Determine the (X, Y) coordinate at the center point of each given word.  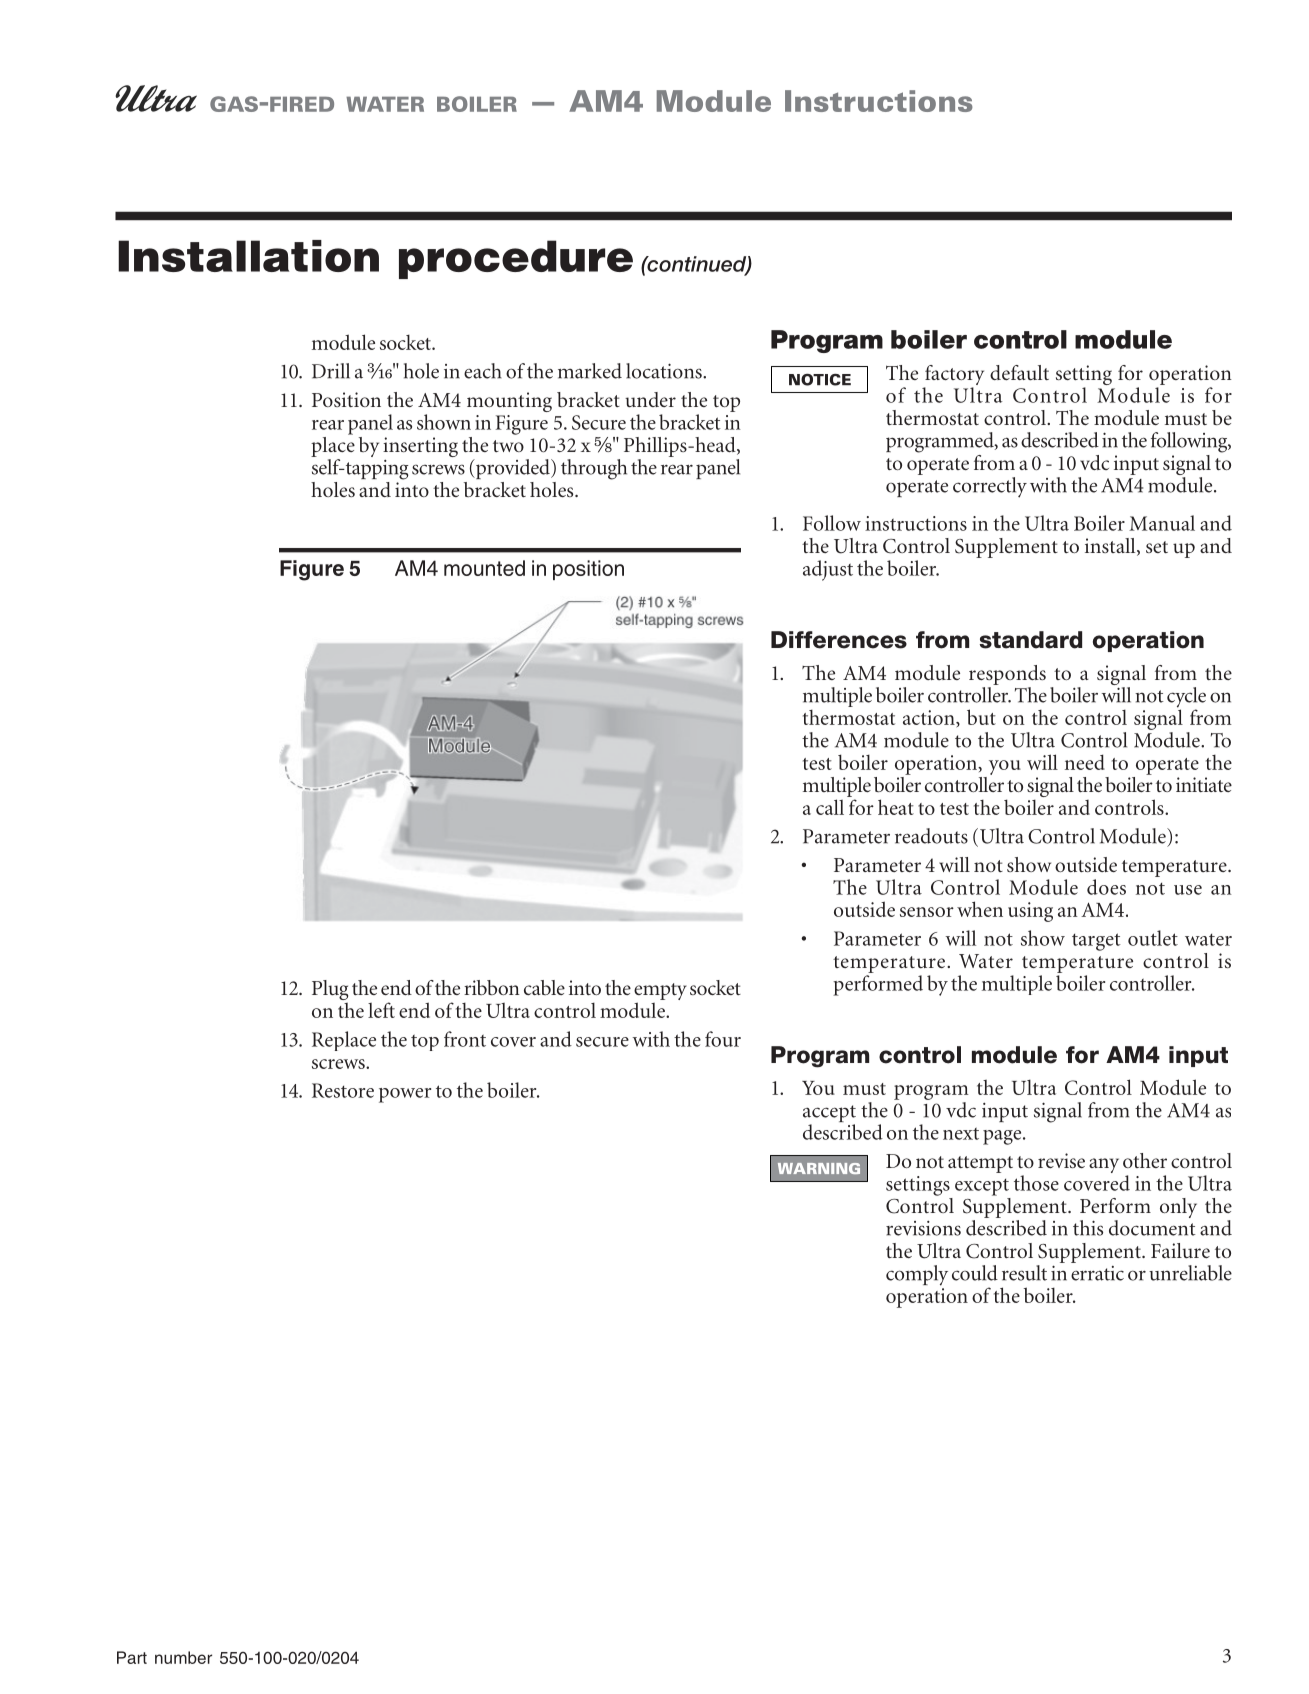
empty (660, 993)
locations (665, 371)
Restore (343, 1090)
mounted (484, 568)
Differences (839, 640)
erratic (1097, 1273)
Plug (330, 990)
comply (917, 1275)
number (183, 1657)
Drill (331, 371)
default (1019, 372)
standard (1031, 640)
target (1096, 942)
